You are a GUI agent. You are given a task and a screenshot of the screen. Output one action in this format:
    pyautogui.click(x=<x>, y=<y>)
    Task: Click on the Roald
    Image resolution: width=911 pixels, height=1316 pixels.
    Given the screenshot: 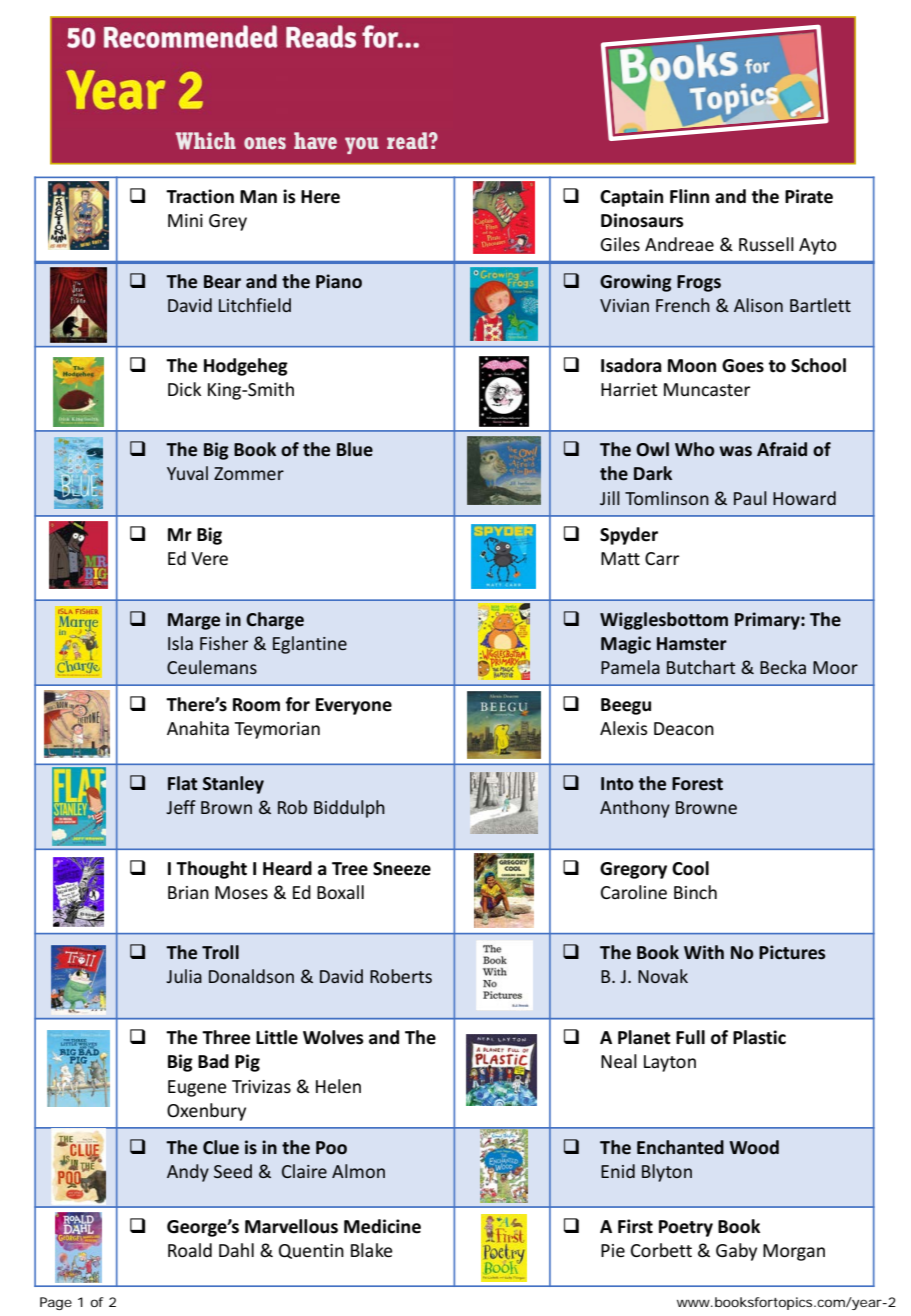 What is the action you would take?
    pyautogui.click(x=190, y=1250)
